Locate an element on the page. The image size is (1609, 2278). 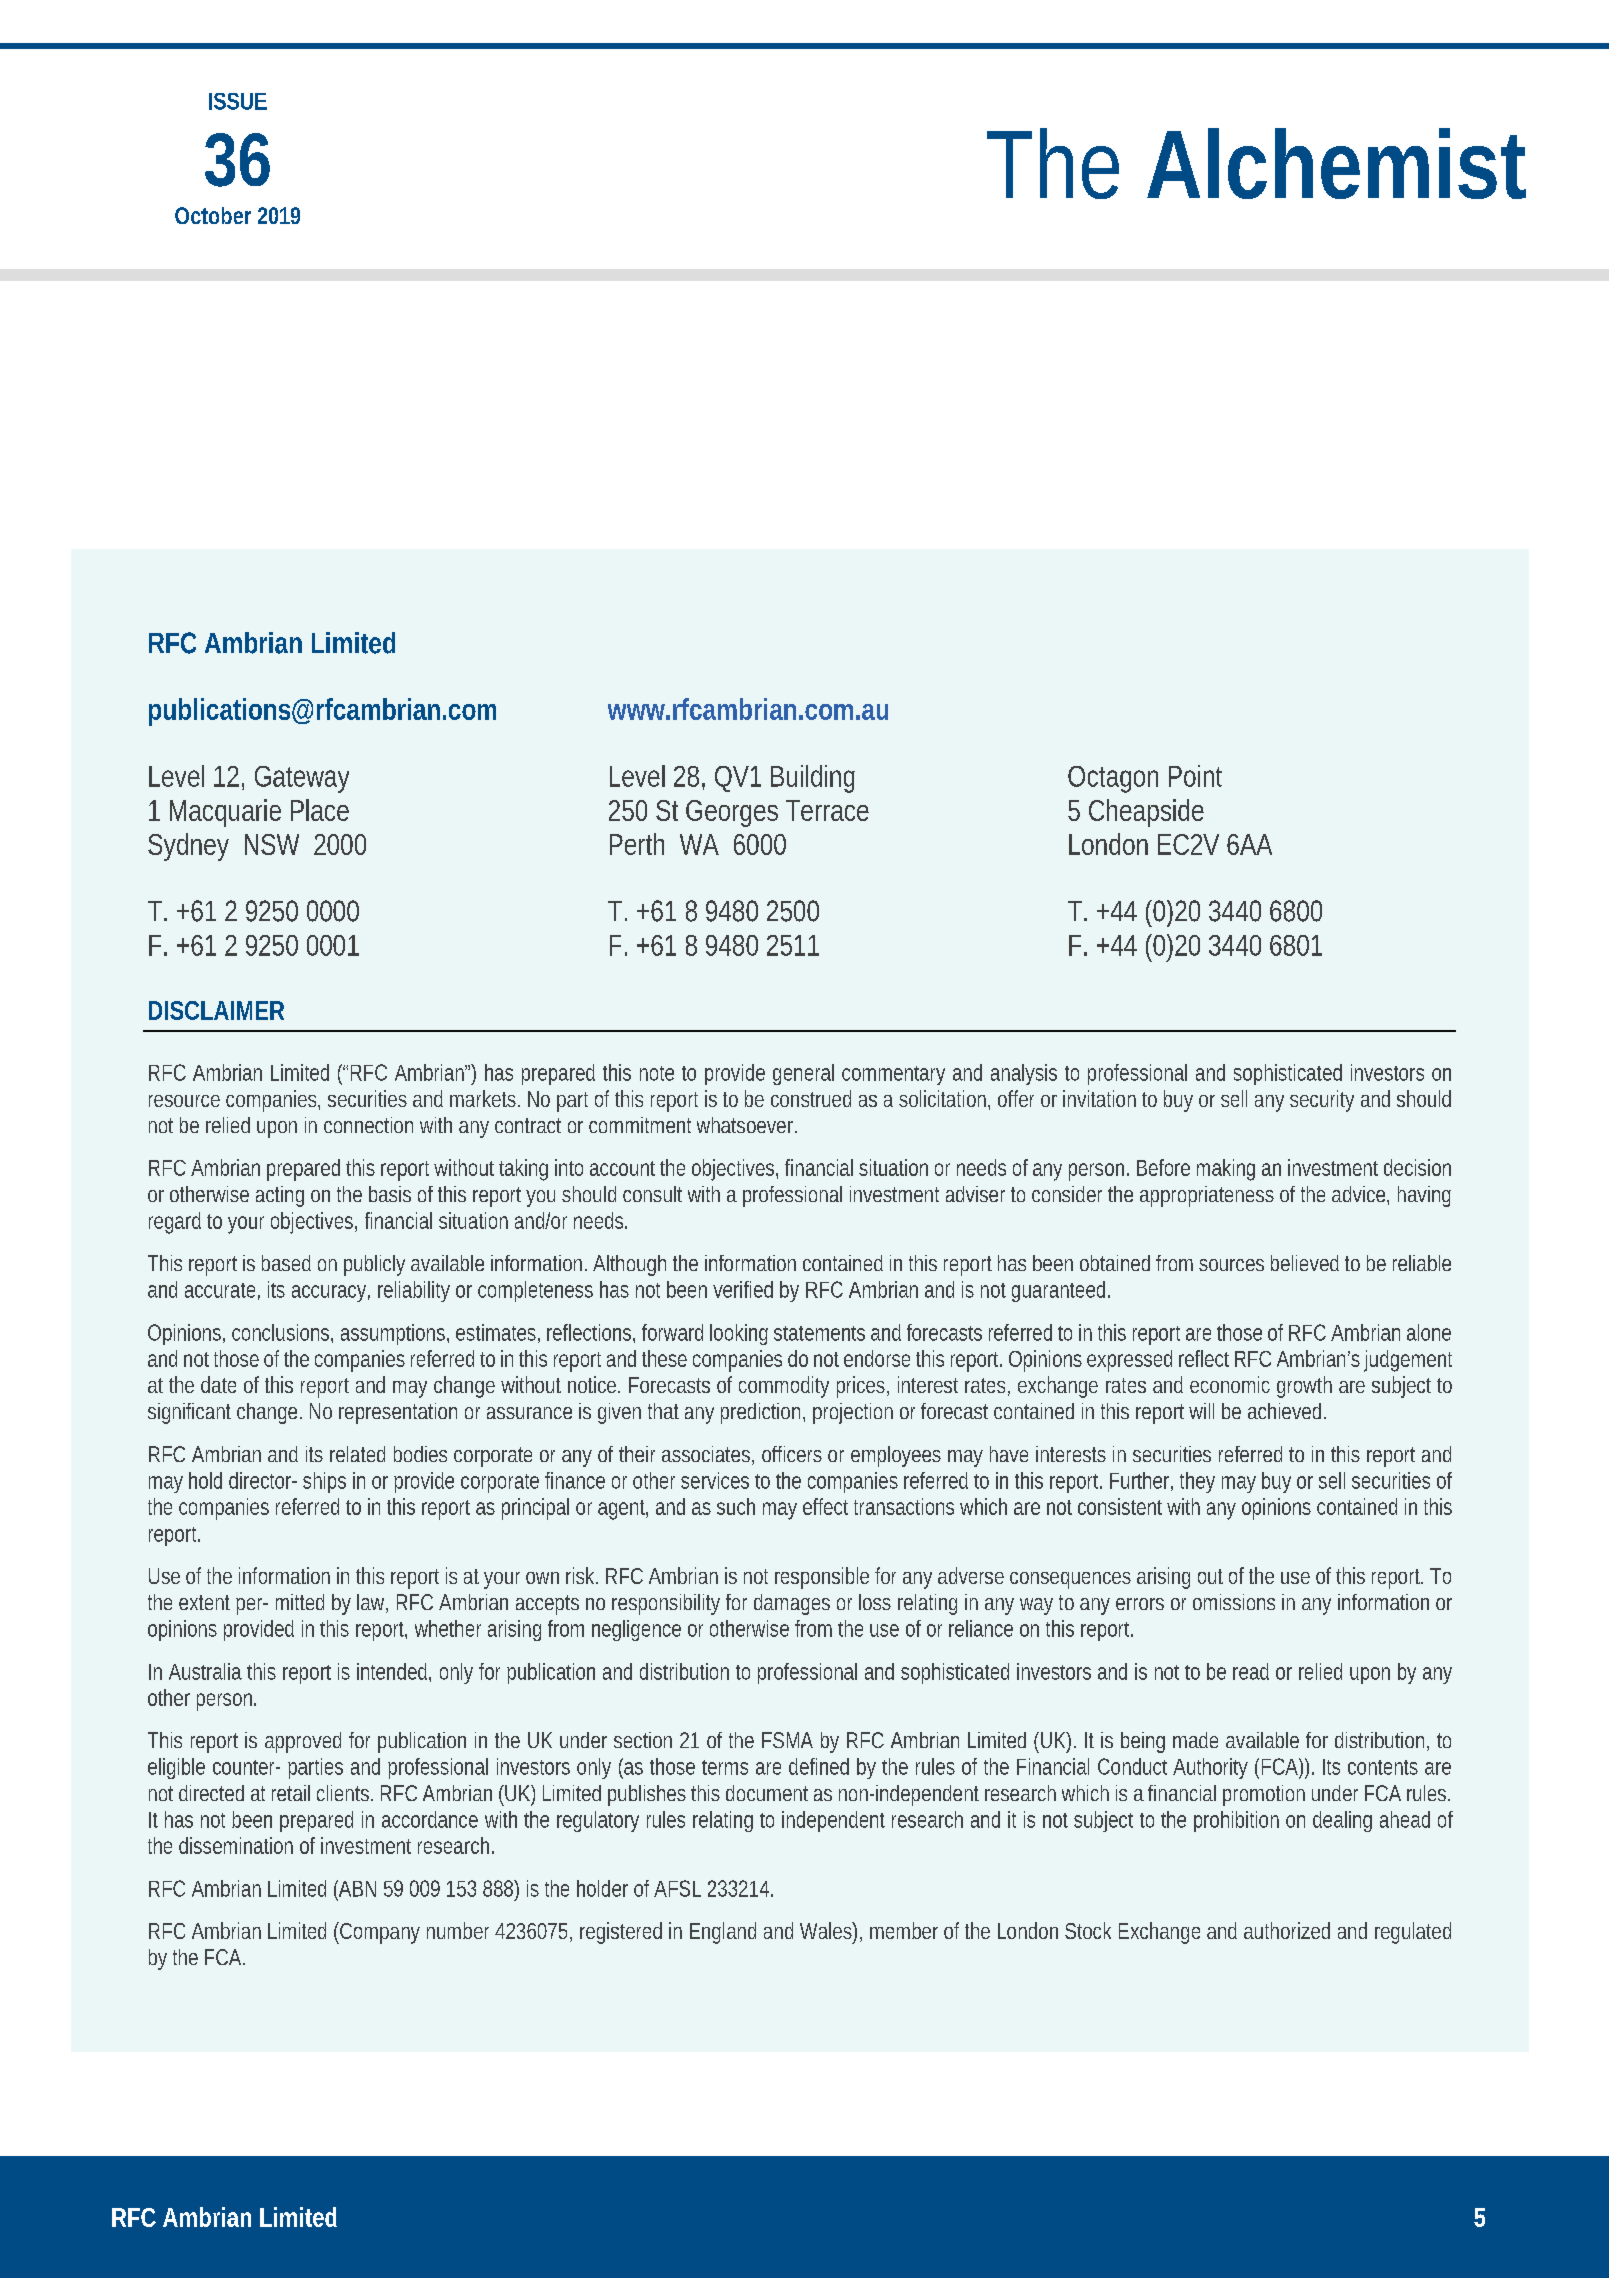
Point is located at coordinates (1195, 776).
